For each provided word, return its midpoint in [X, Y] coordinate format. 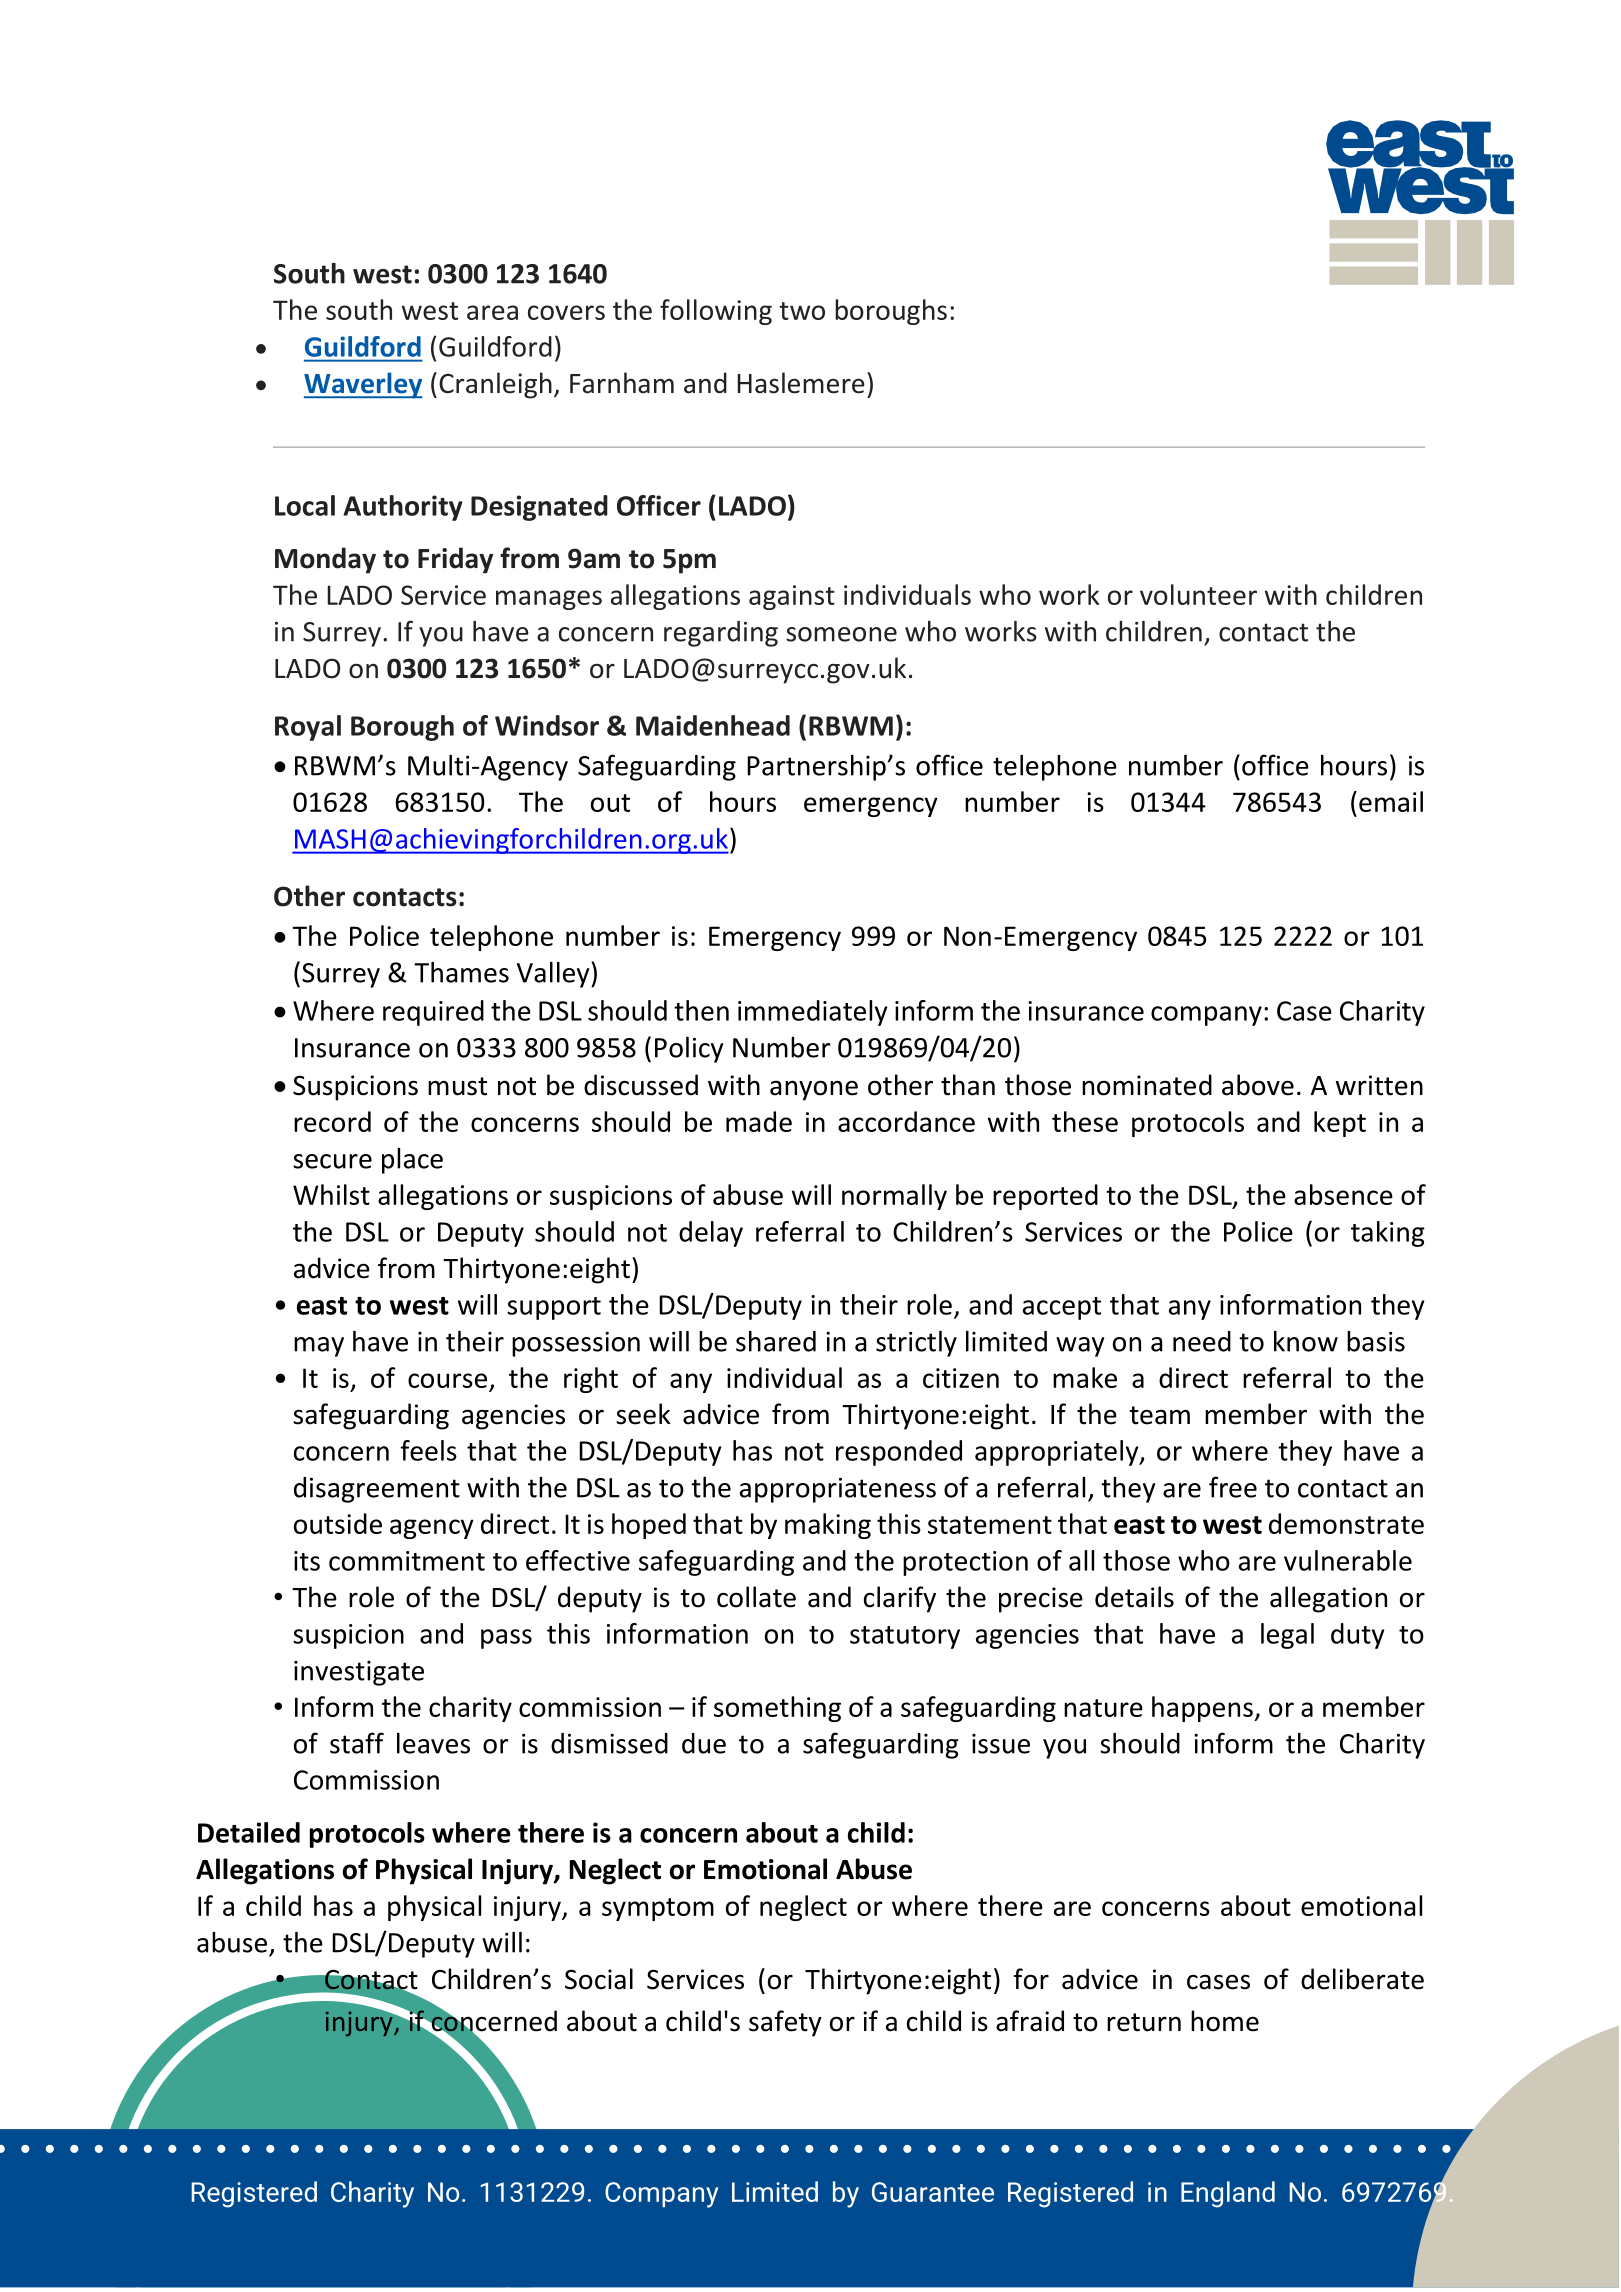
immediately [813, 1013]
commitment [407, 1561]
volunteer [1198, 594]
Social [599, 1979]
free [1233, 1487]
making [828, 1526]
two [802, 311]
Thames [461, 972]
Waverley [363, 385]
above [1258, 1085]
